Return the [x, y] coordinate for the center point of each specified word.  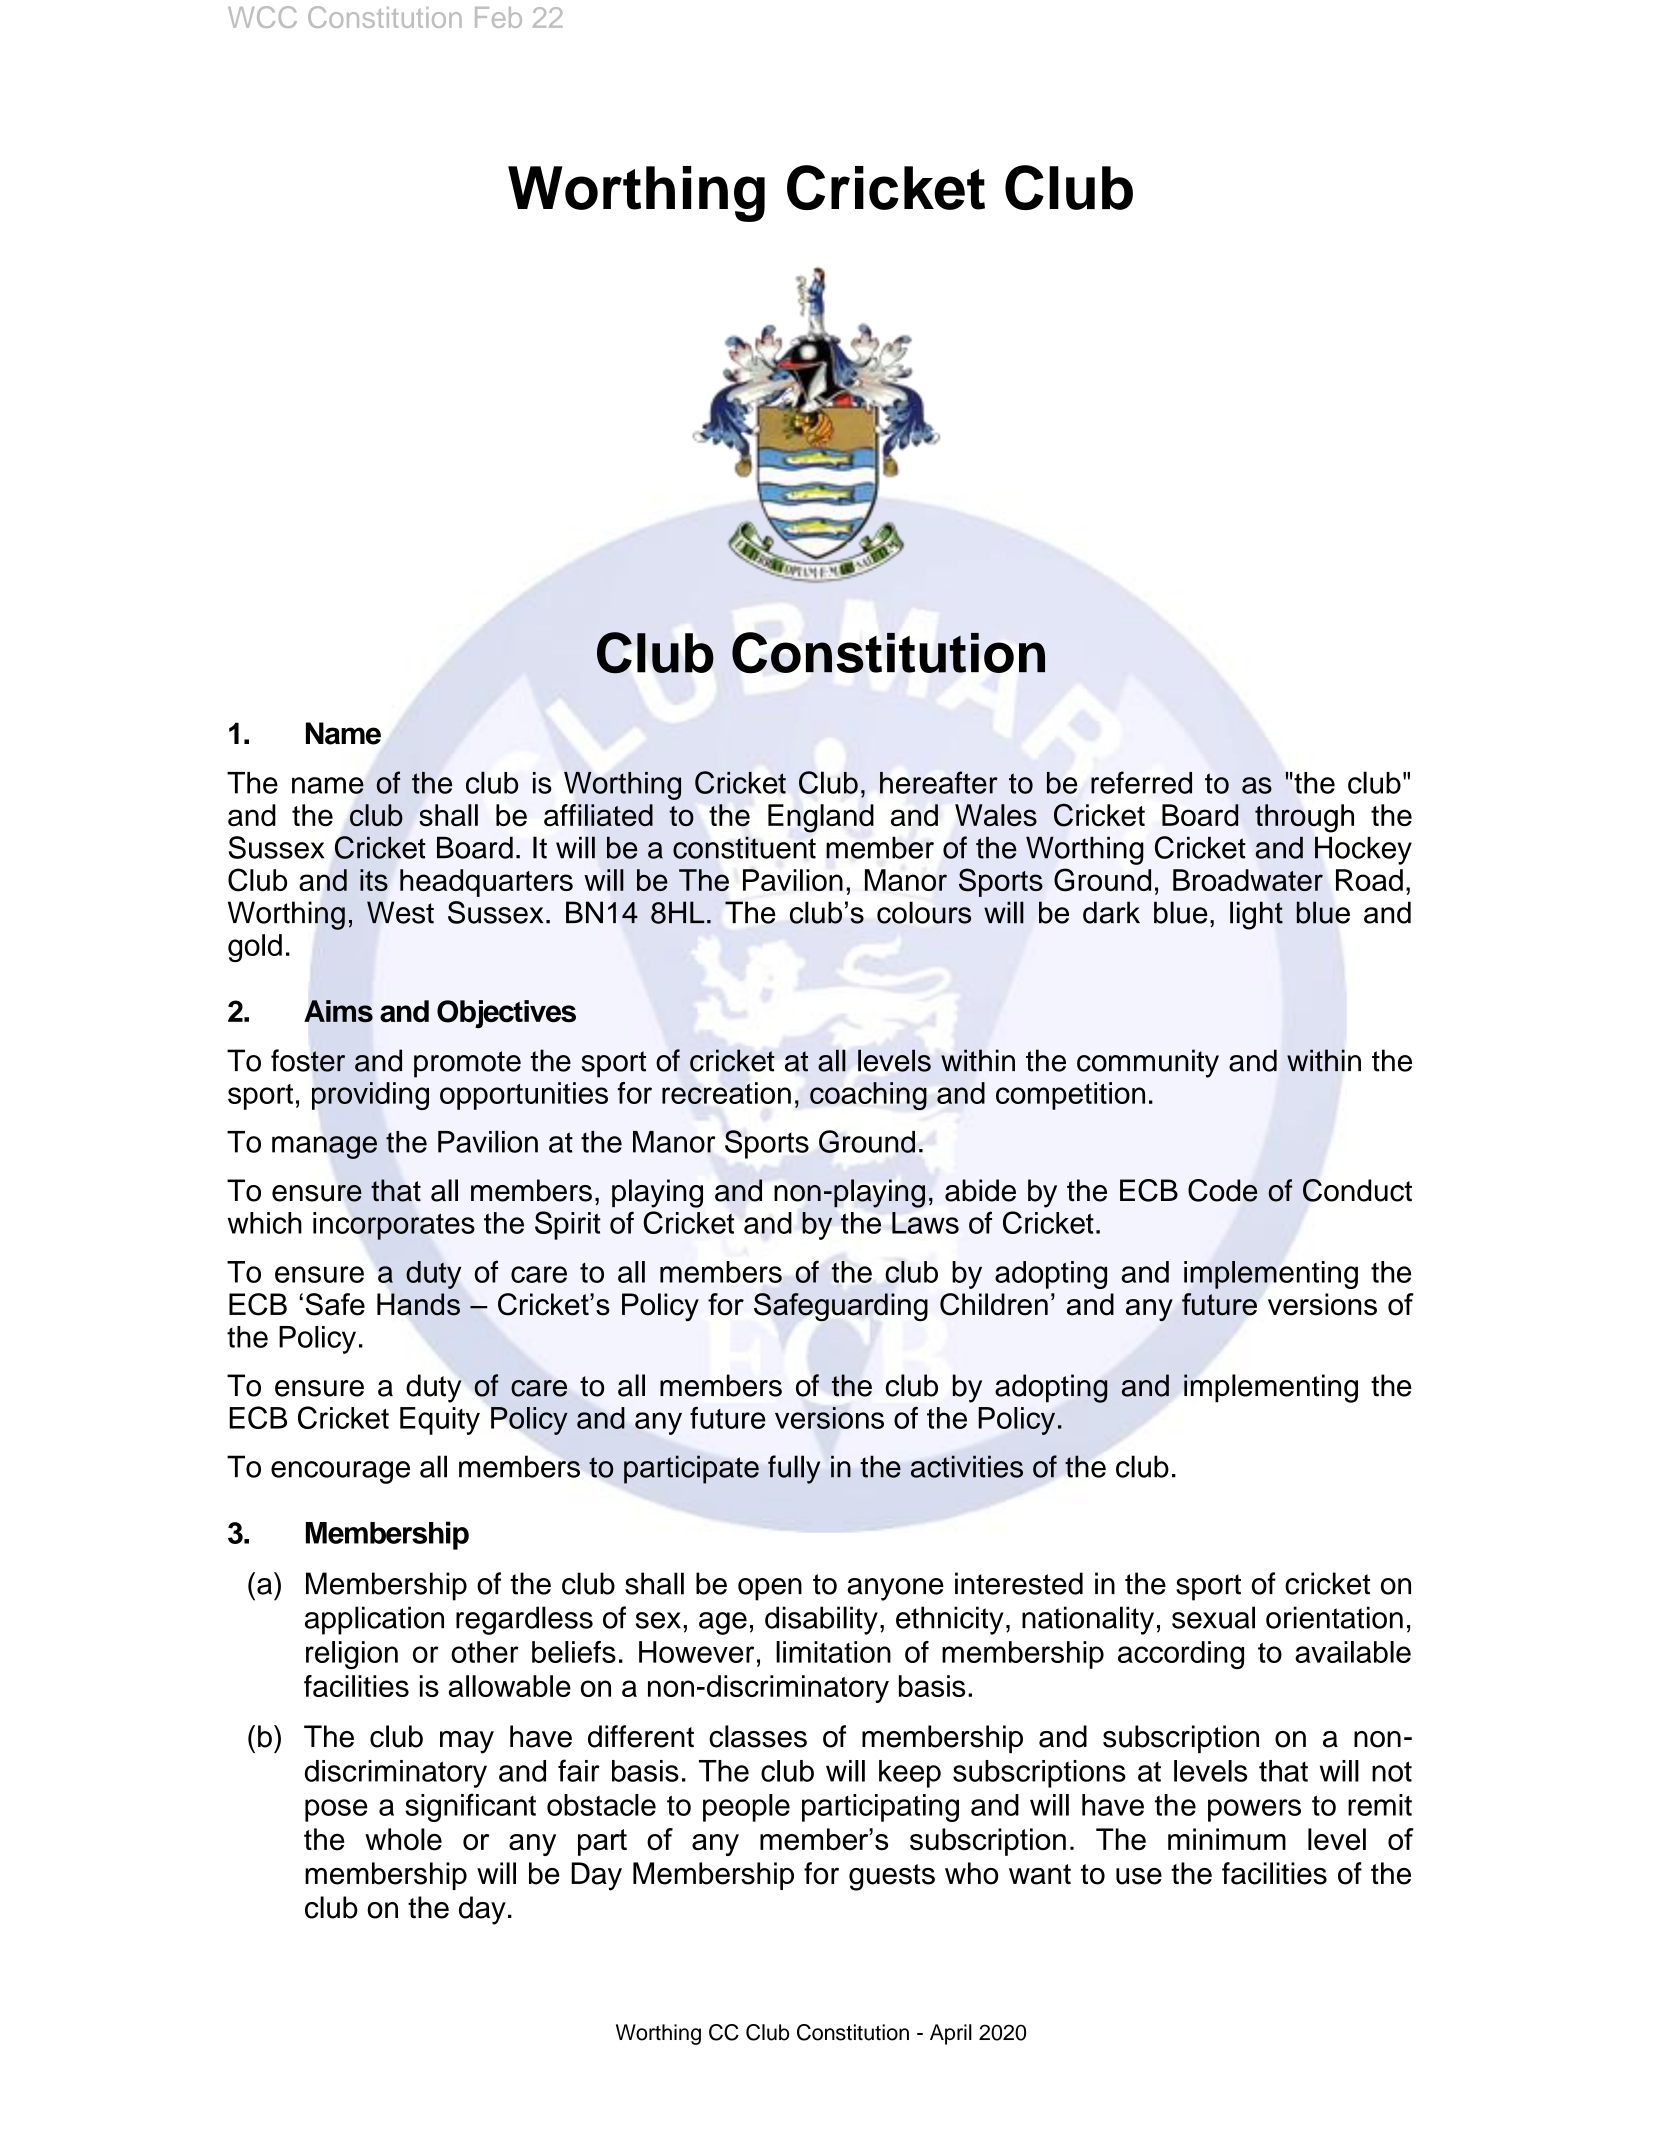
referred [1141, 782]
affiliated [598, 815]
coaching [868, 1096]
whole [403, 1839]
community [1148, 1063]
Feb [498, 17]
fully [794, 1469]
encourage [340, 1472]
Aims [338, 1011]
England [821, 818]
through [1304, 818]
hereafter [939, 782]
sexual [1213, 1617]
